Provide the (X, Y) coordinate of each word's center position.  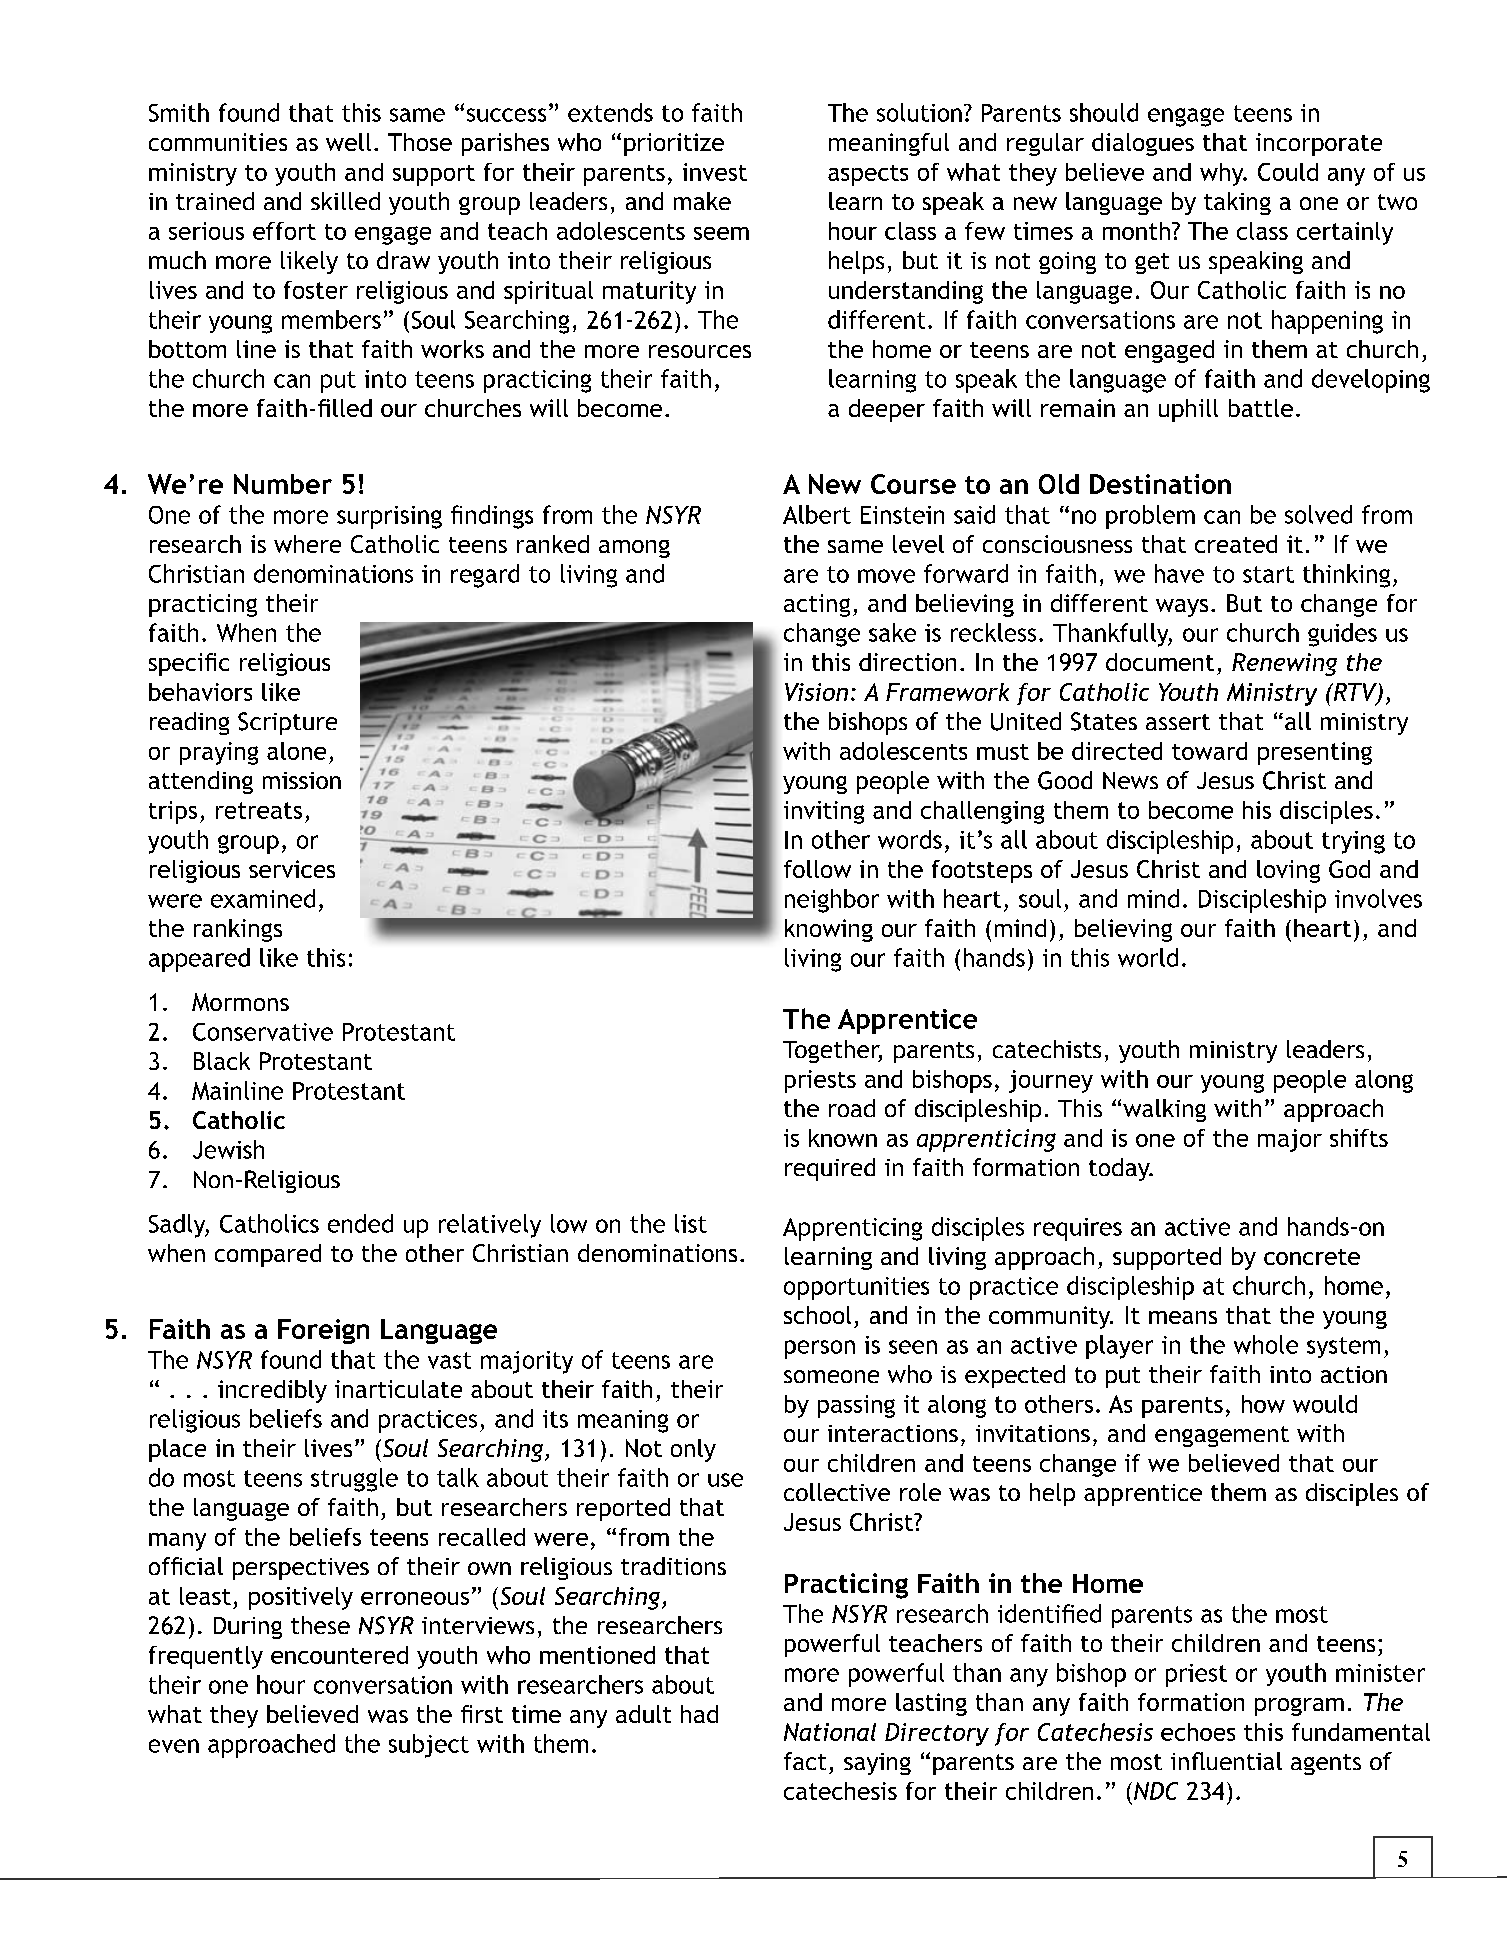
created (1236, 544)
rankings (238, 930)
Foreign (323, 1331)
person (820, 1349)
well (348, 142)
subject (429, 1746)
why (1223, 174)
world (1148, 957)
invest (715, 172)
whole (1266, 1344)
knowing (829, 930)
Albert (817, 514)
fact (805, 1761)
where (307, 544)
